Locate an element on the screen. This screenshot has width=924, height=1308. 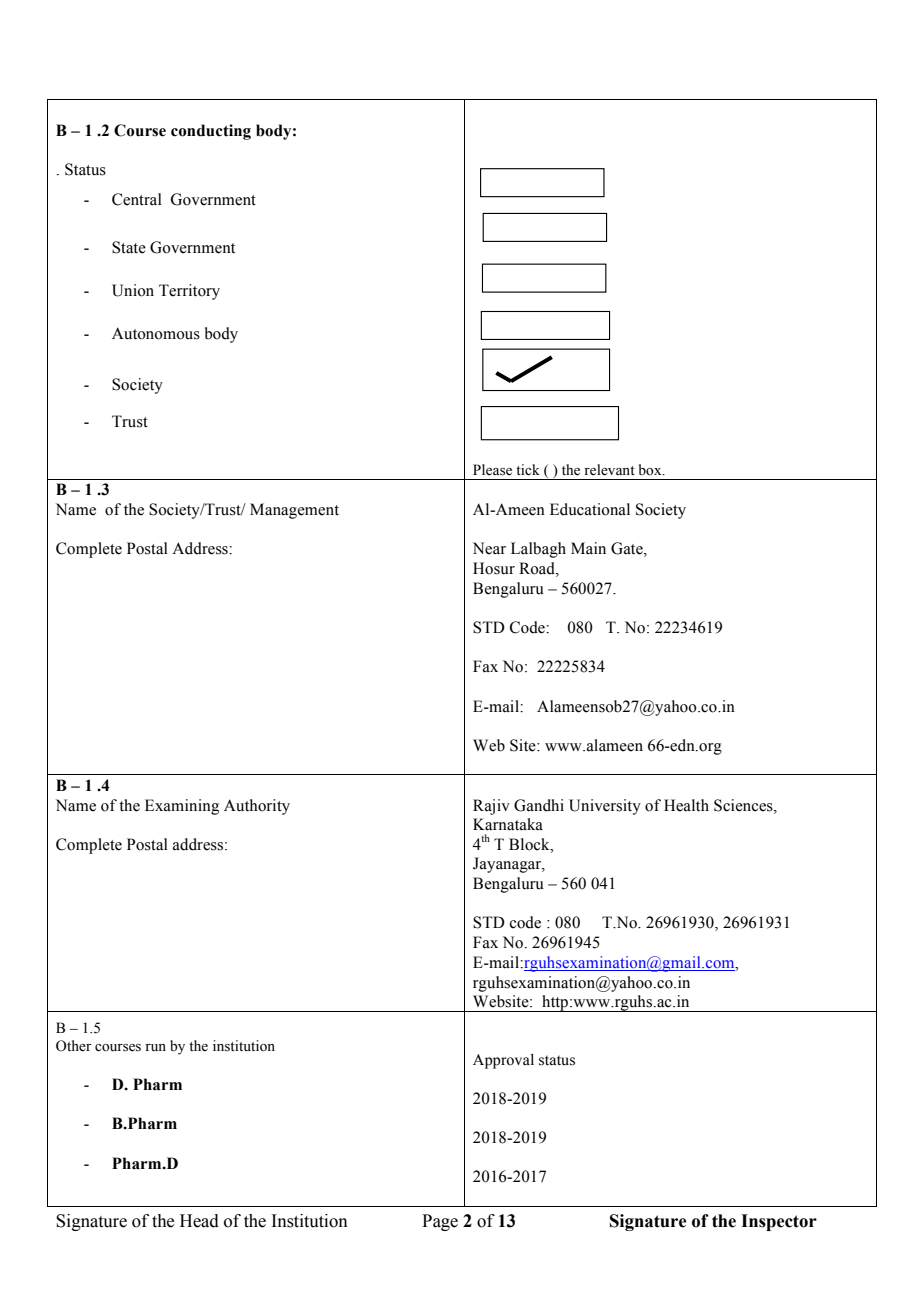
box is located at coordinates (651, 470).
